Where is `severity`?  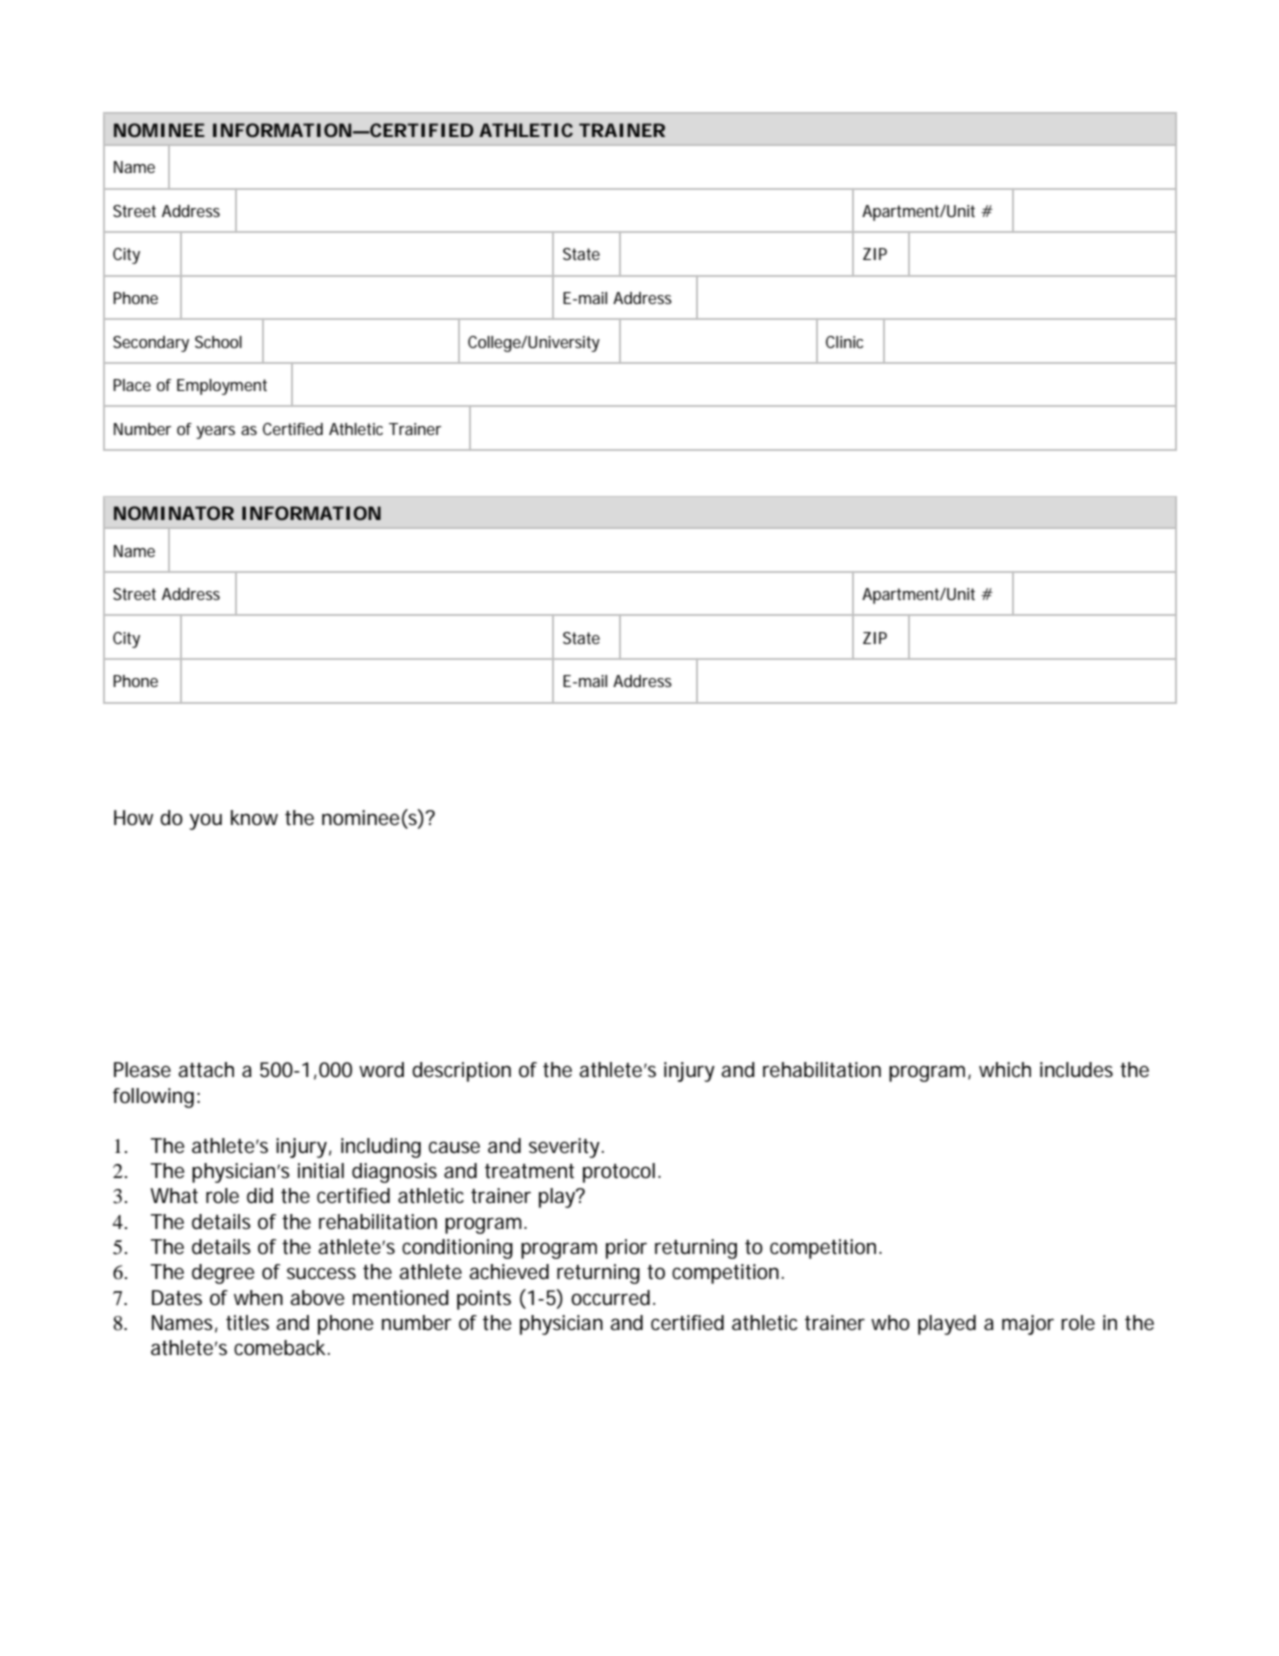 severity is located at coordinates (566, 1148).
